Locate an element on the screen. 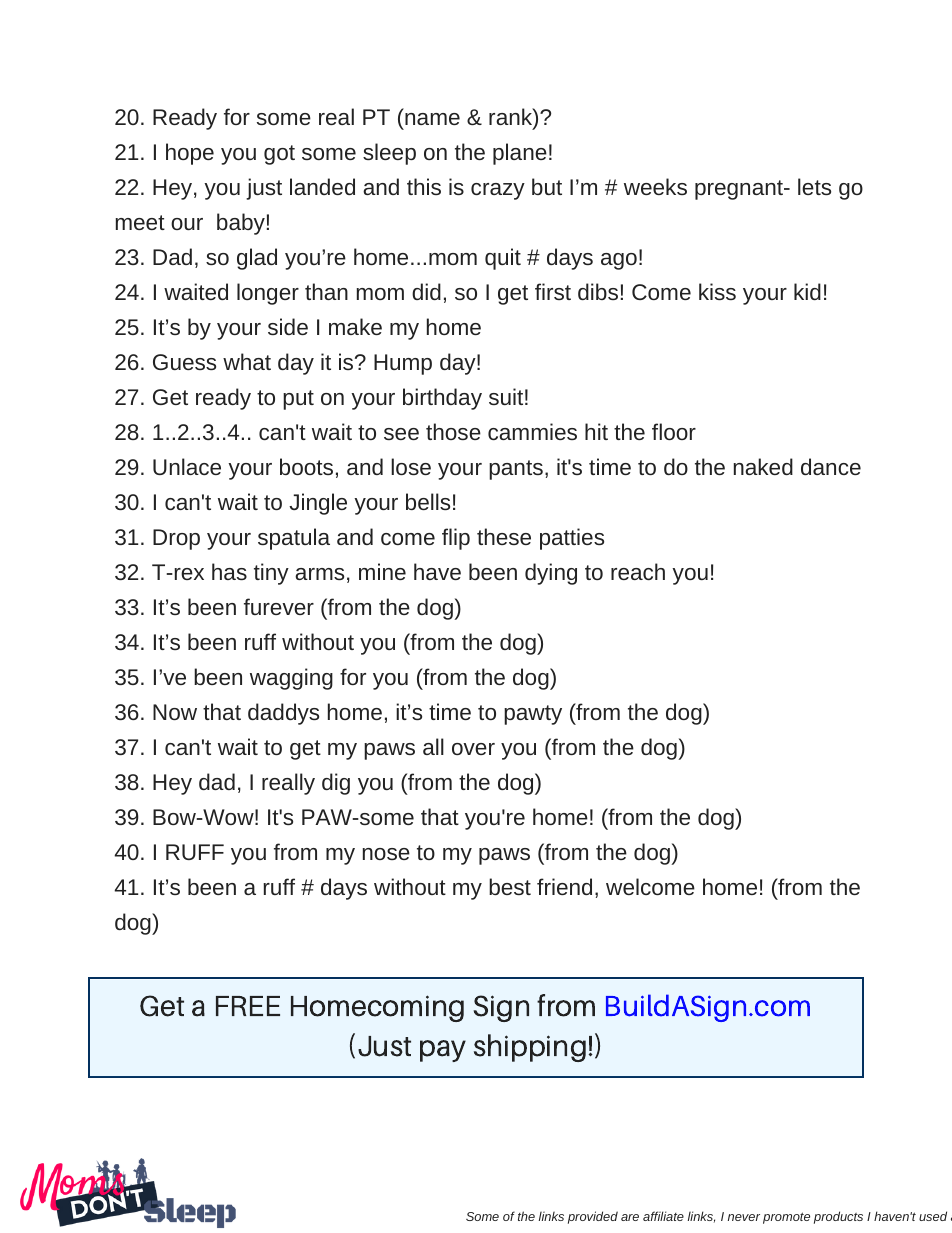  weeks is located at coordinates (655, 186).
